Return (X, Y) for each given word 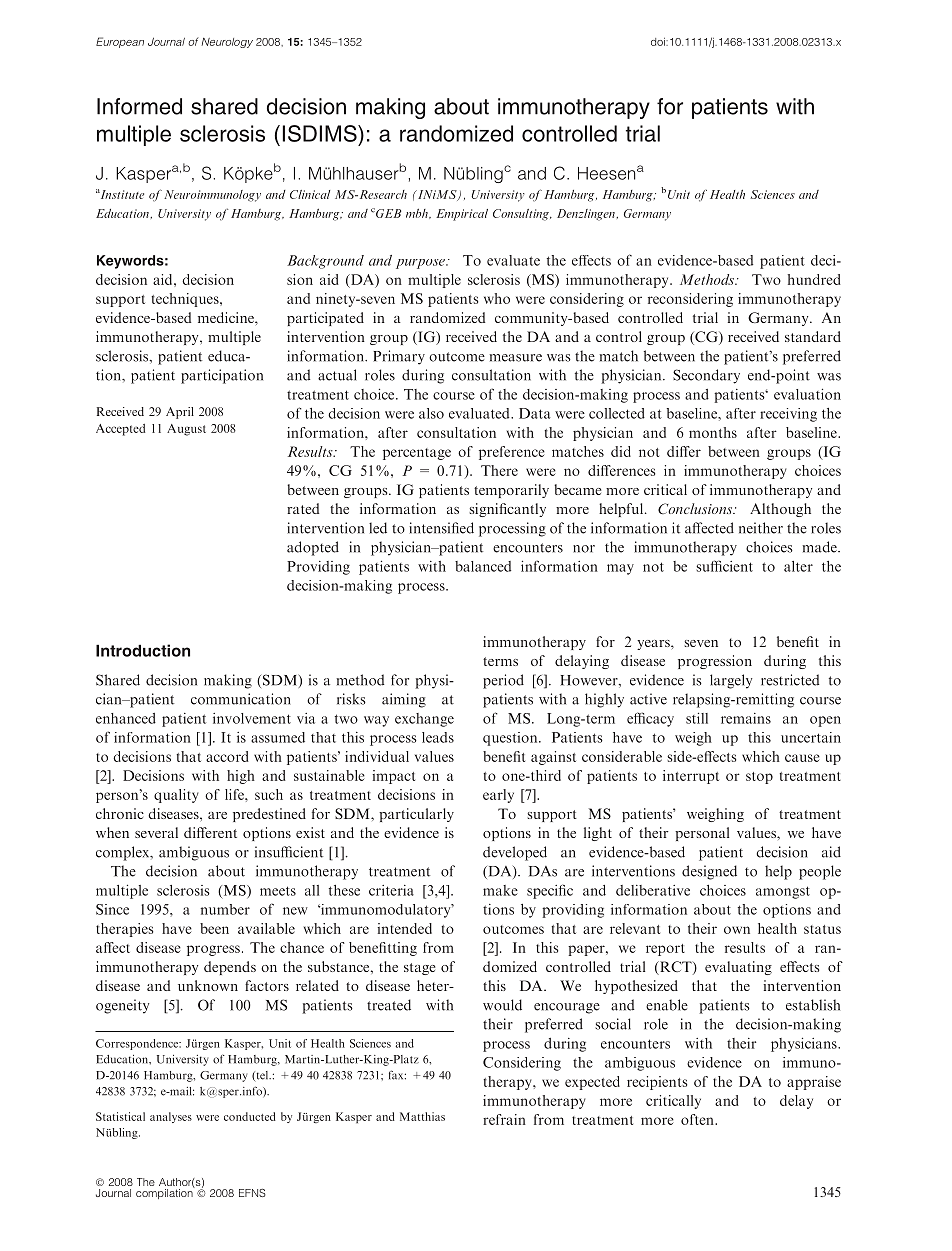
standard (813, 336)
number (225, 909)
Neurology (227, 43)
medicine (227, 317)
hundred (814, 279)
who (497, 298)
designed (709, 872)
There (499, 470)
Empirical (462, 215)
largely (731, 681)
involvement (252, 718)
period (503, 681)
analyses (171, 1117)
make (500, 890)
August (186, 430)
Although (780, 510)
